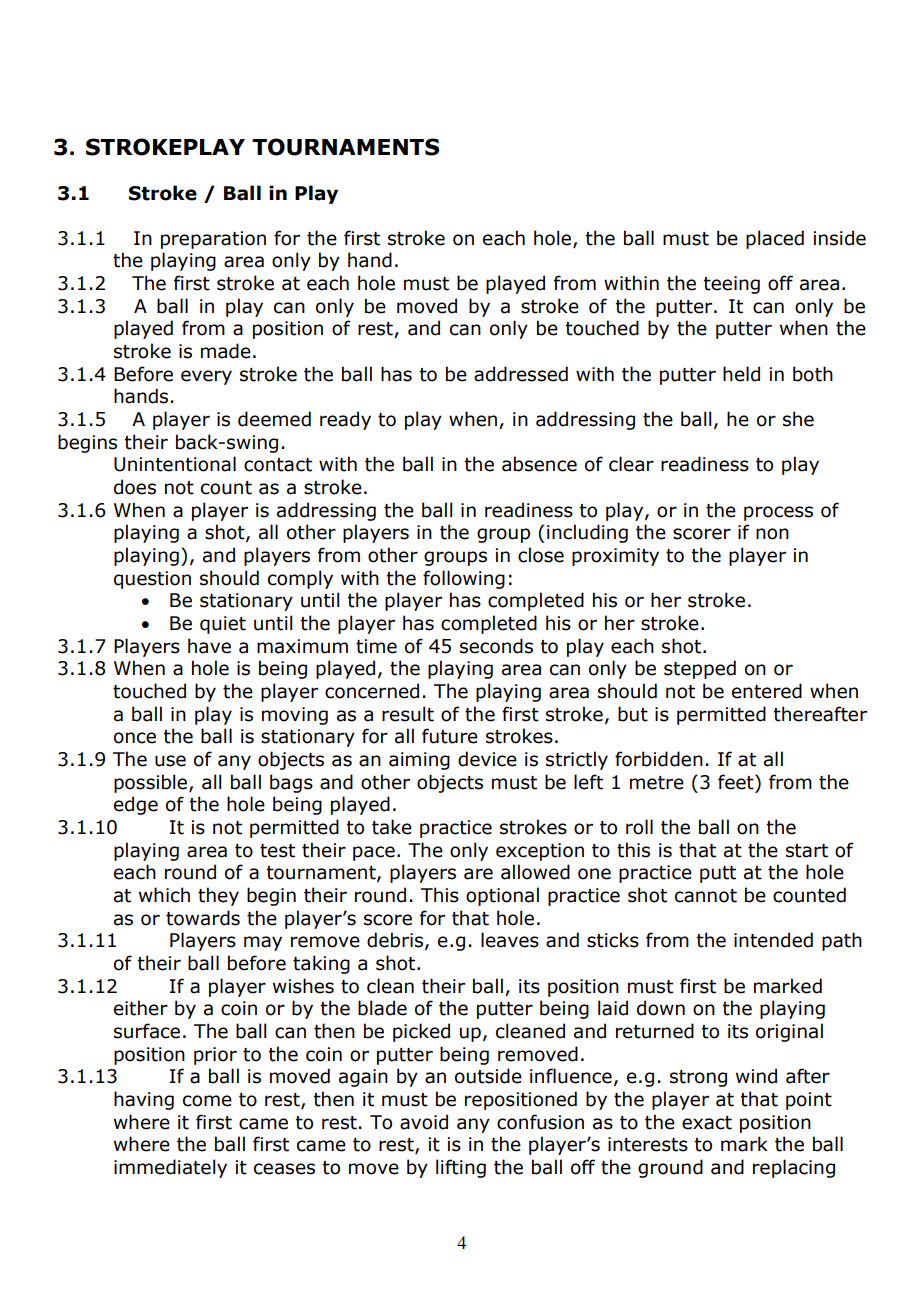 This screenshot has height=1308, width=924. What do you see at coordinates (521, 374) in the screenshot?
I see `addressed` at bounding box center [521, 374].
